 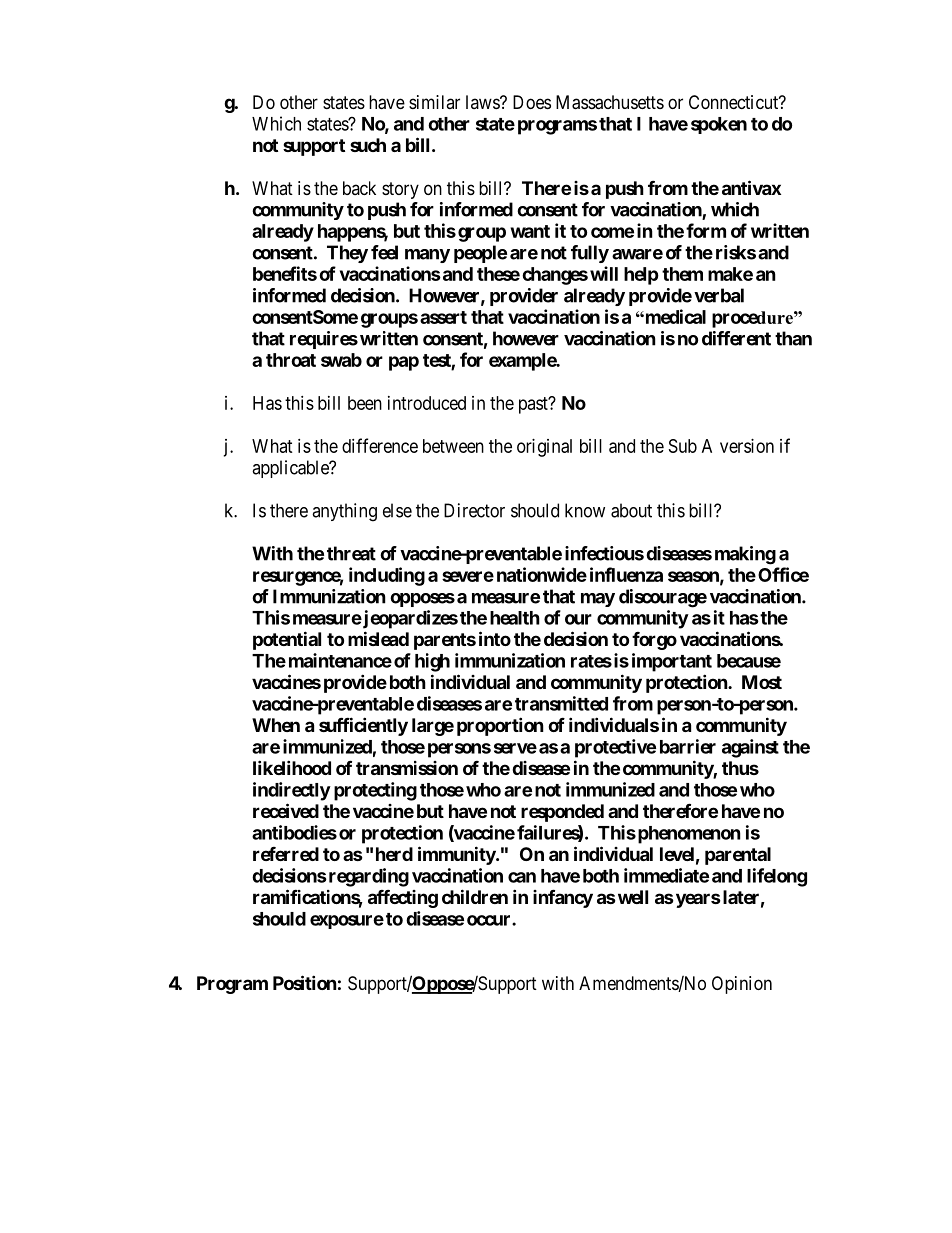 I want to click on sufficiently, so click(x=363, y=726).
